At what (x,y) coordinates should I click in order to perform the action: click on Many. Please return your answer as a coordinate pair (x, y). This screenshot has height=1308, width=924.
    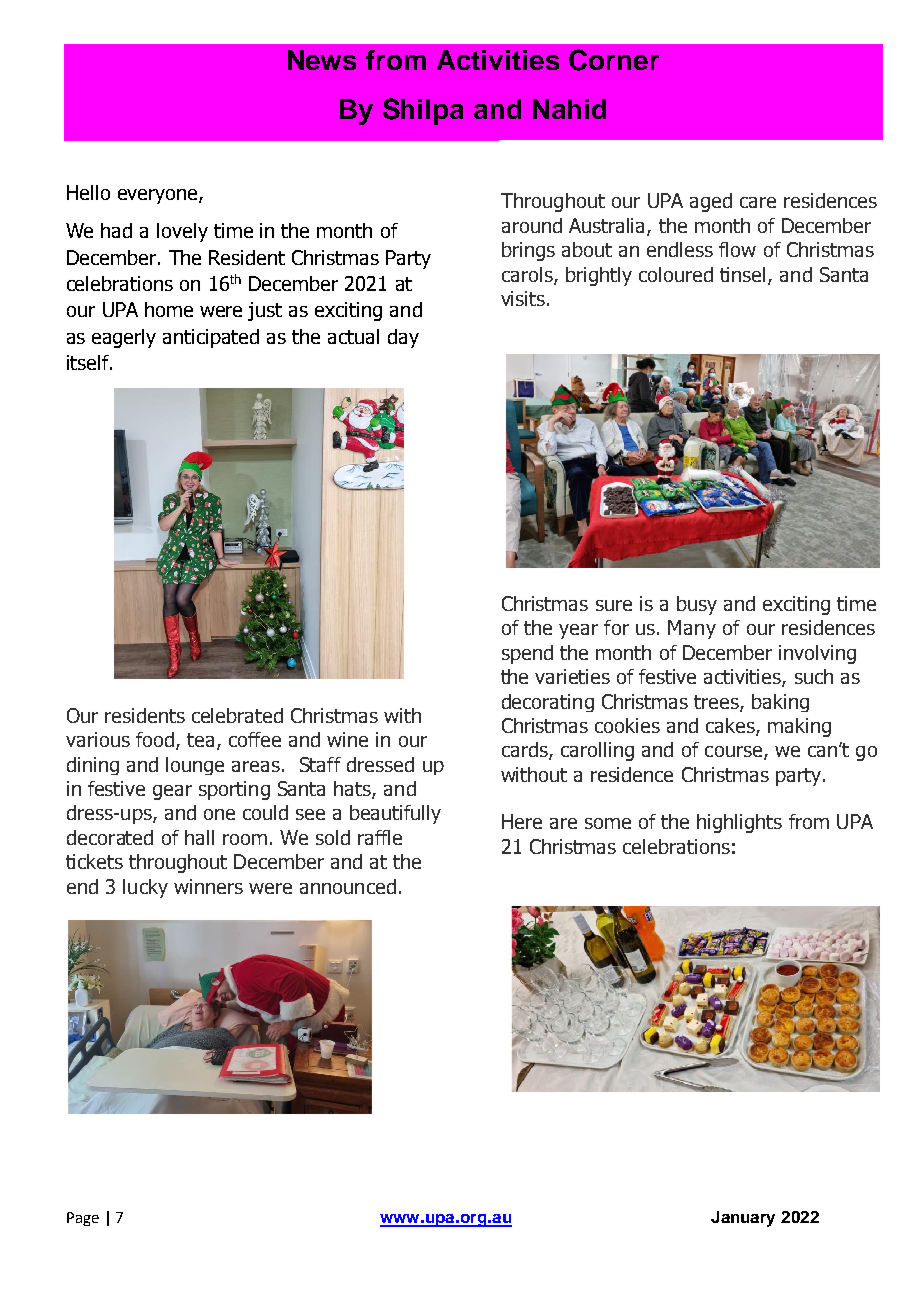
    Looking at the image, I should click on (692, 629).
